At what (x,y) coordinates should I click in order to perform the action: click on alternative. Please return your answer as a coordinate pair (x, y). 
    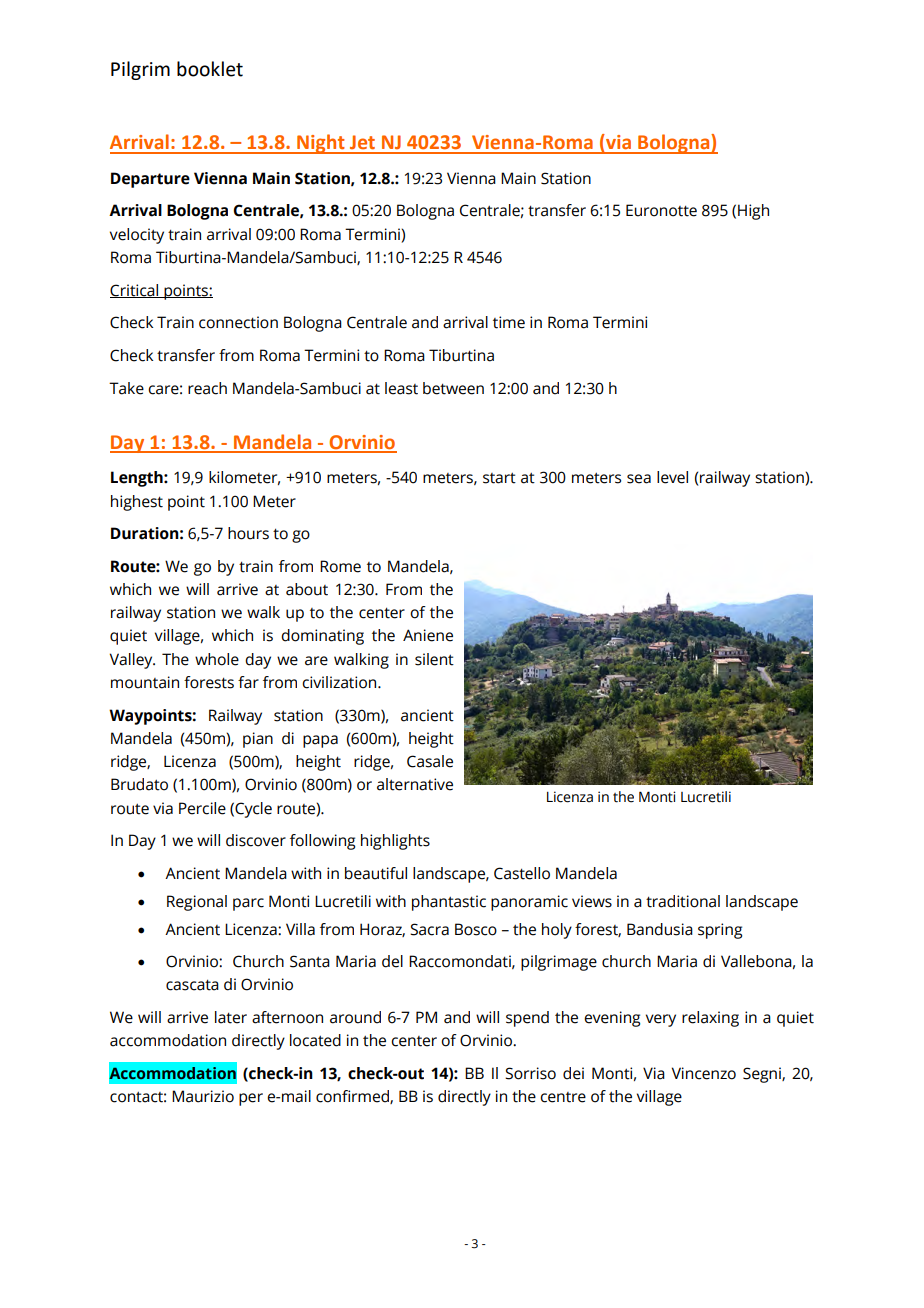
    Looking at the image, I should click on (415, 784).
